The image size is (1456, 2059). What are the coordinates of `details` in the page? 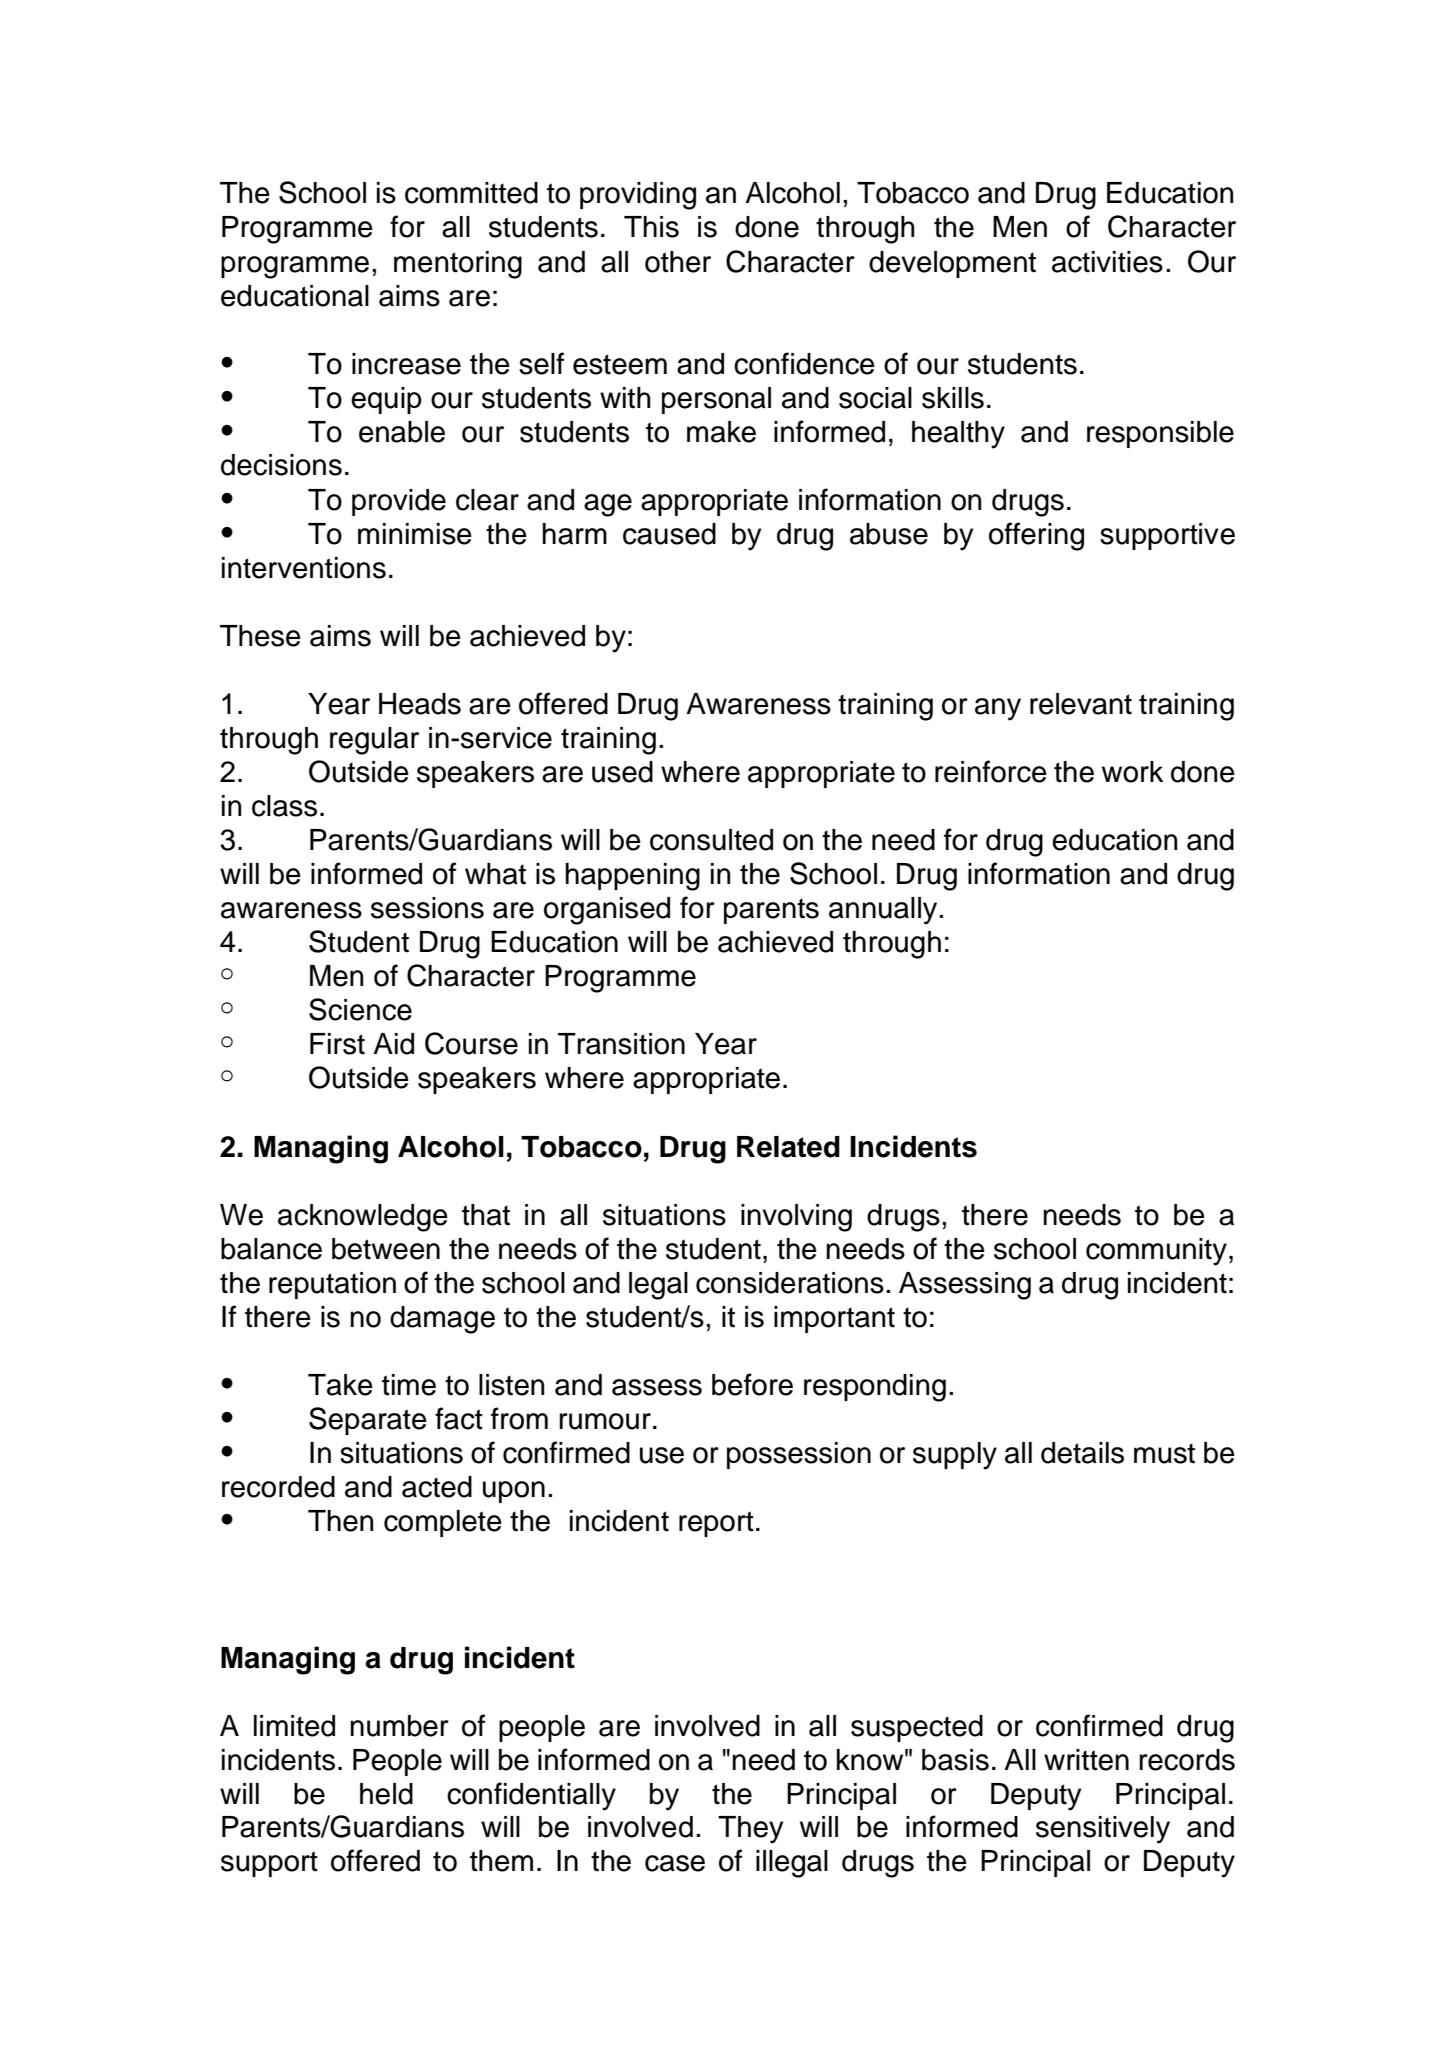 It's located at (1082, 1453).
